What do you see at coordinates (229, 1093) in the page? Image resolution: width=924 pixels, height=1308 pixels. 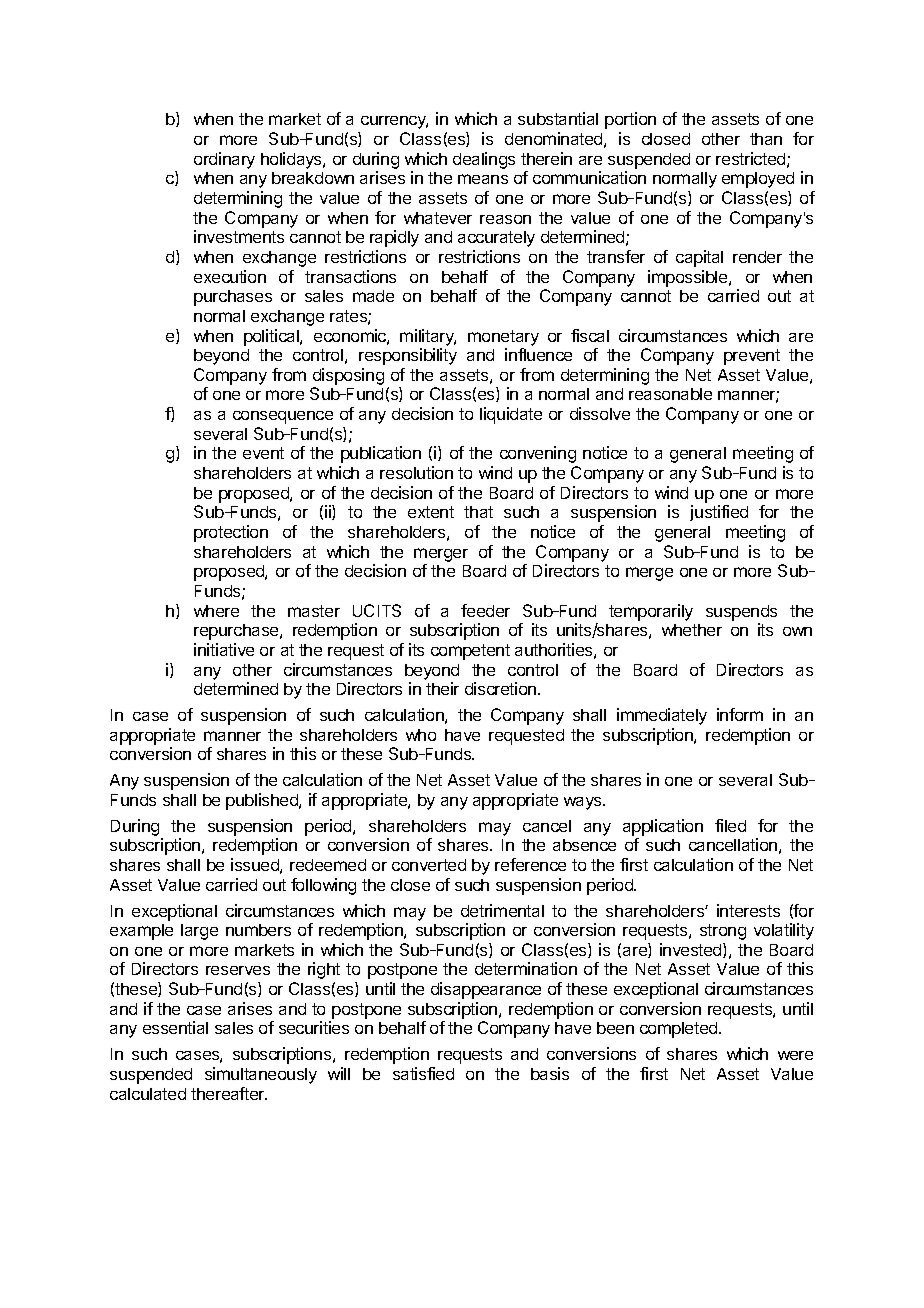 I see `thereafter` at bounding box center [229, 1093].
